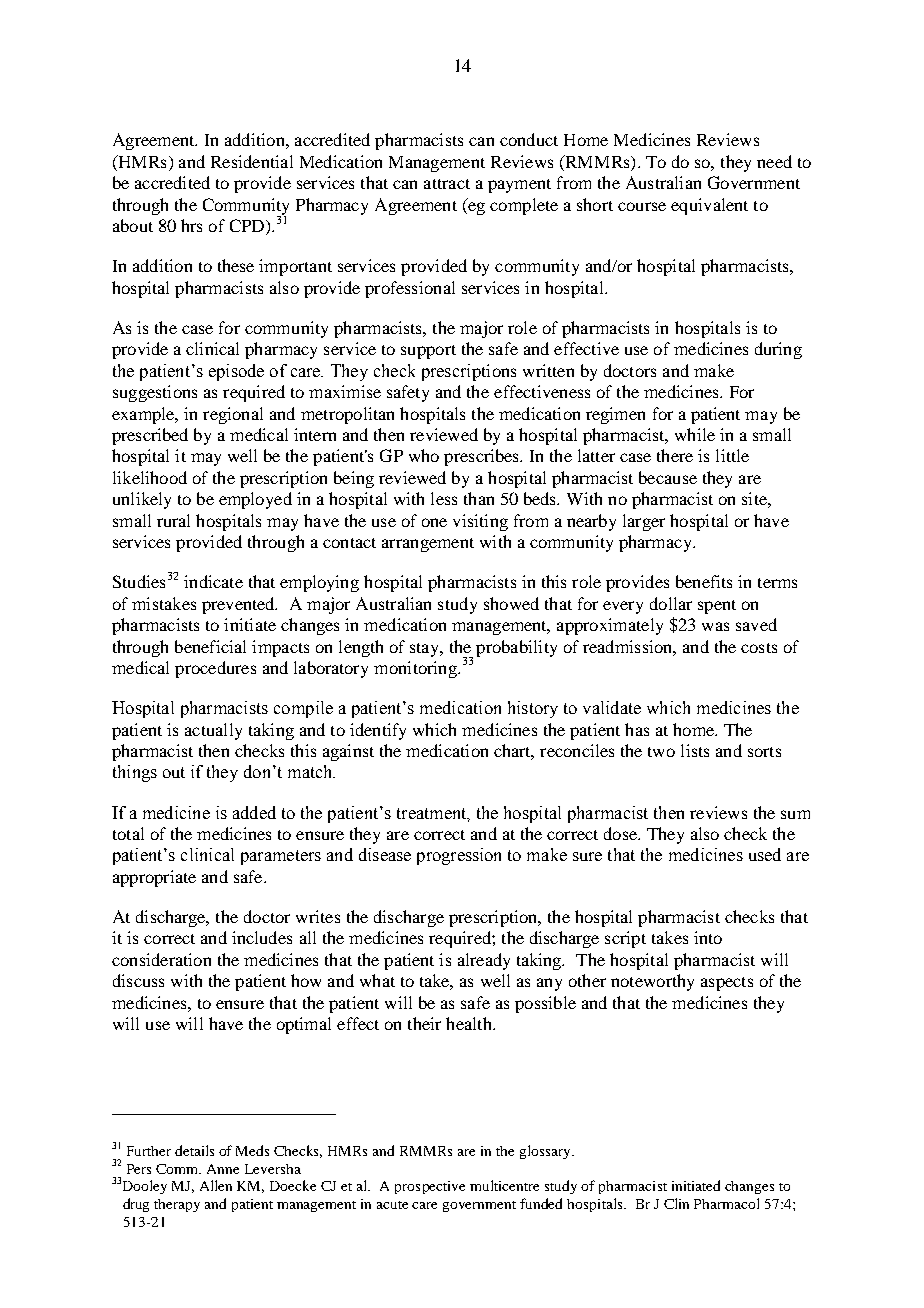  I want to click on Anne, so click(223, 1169).
